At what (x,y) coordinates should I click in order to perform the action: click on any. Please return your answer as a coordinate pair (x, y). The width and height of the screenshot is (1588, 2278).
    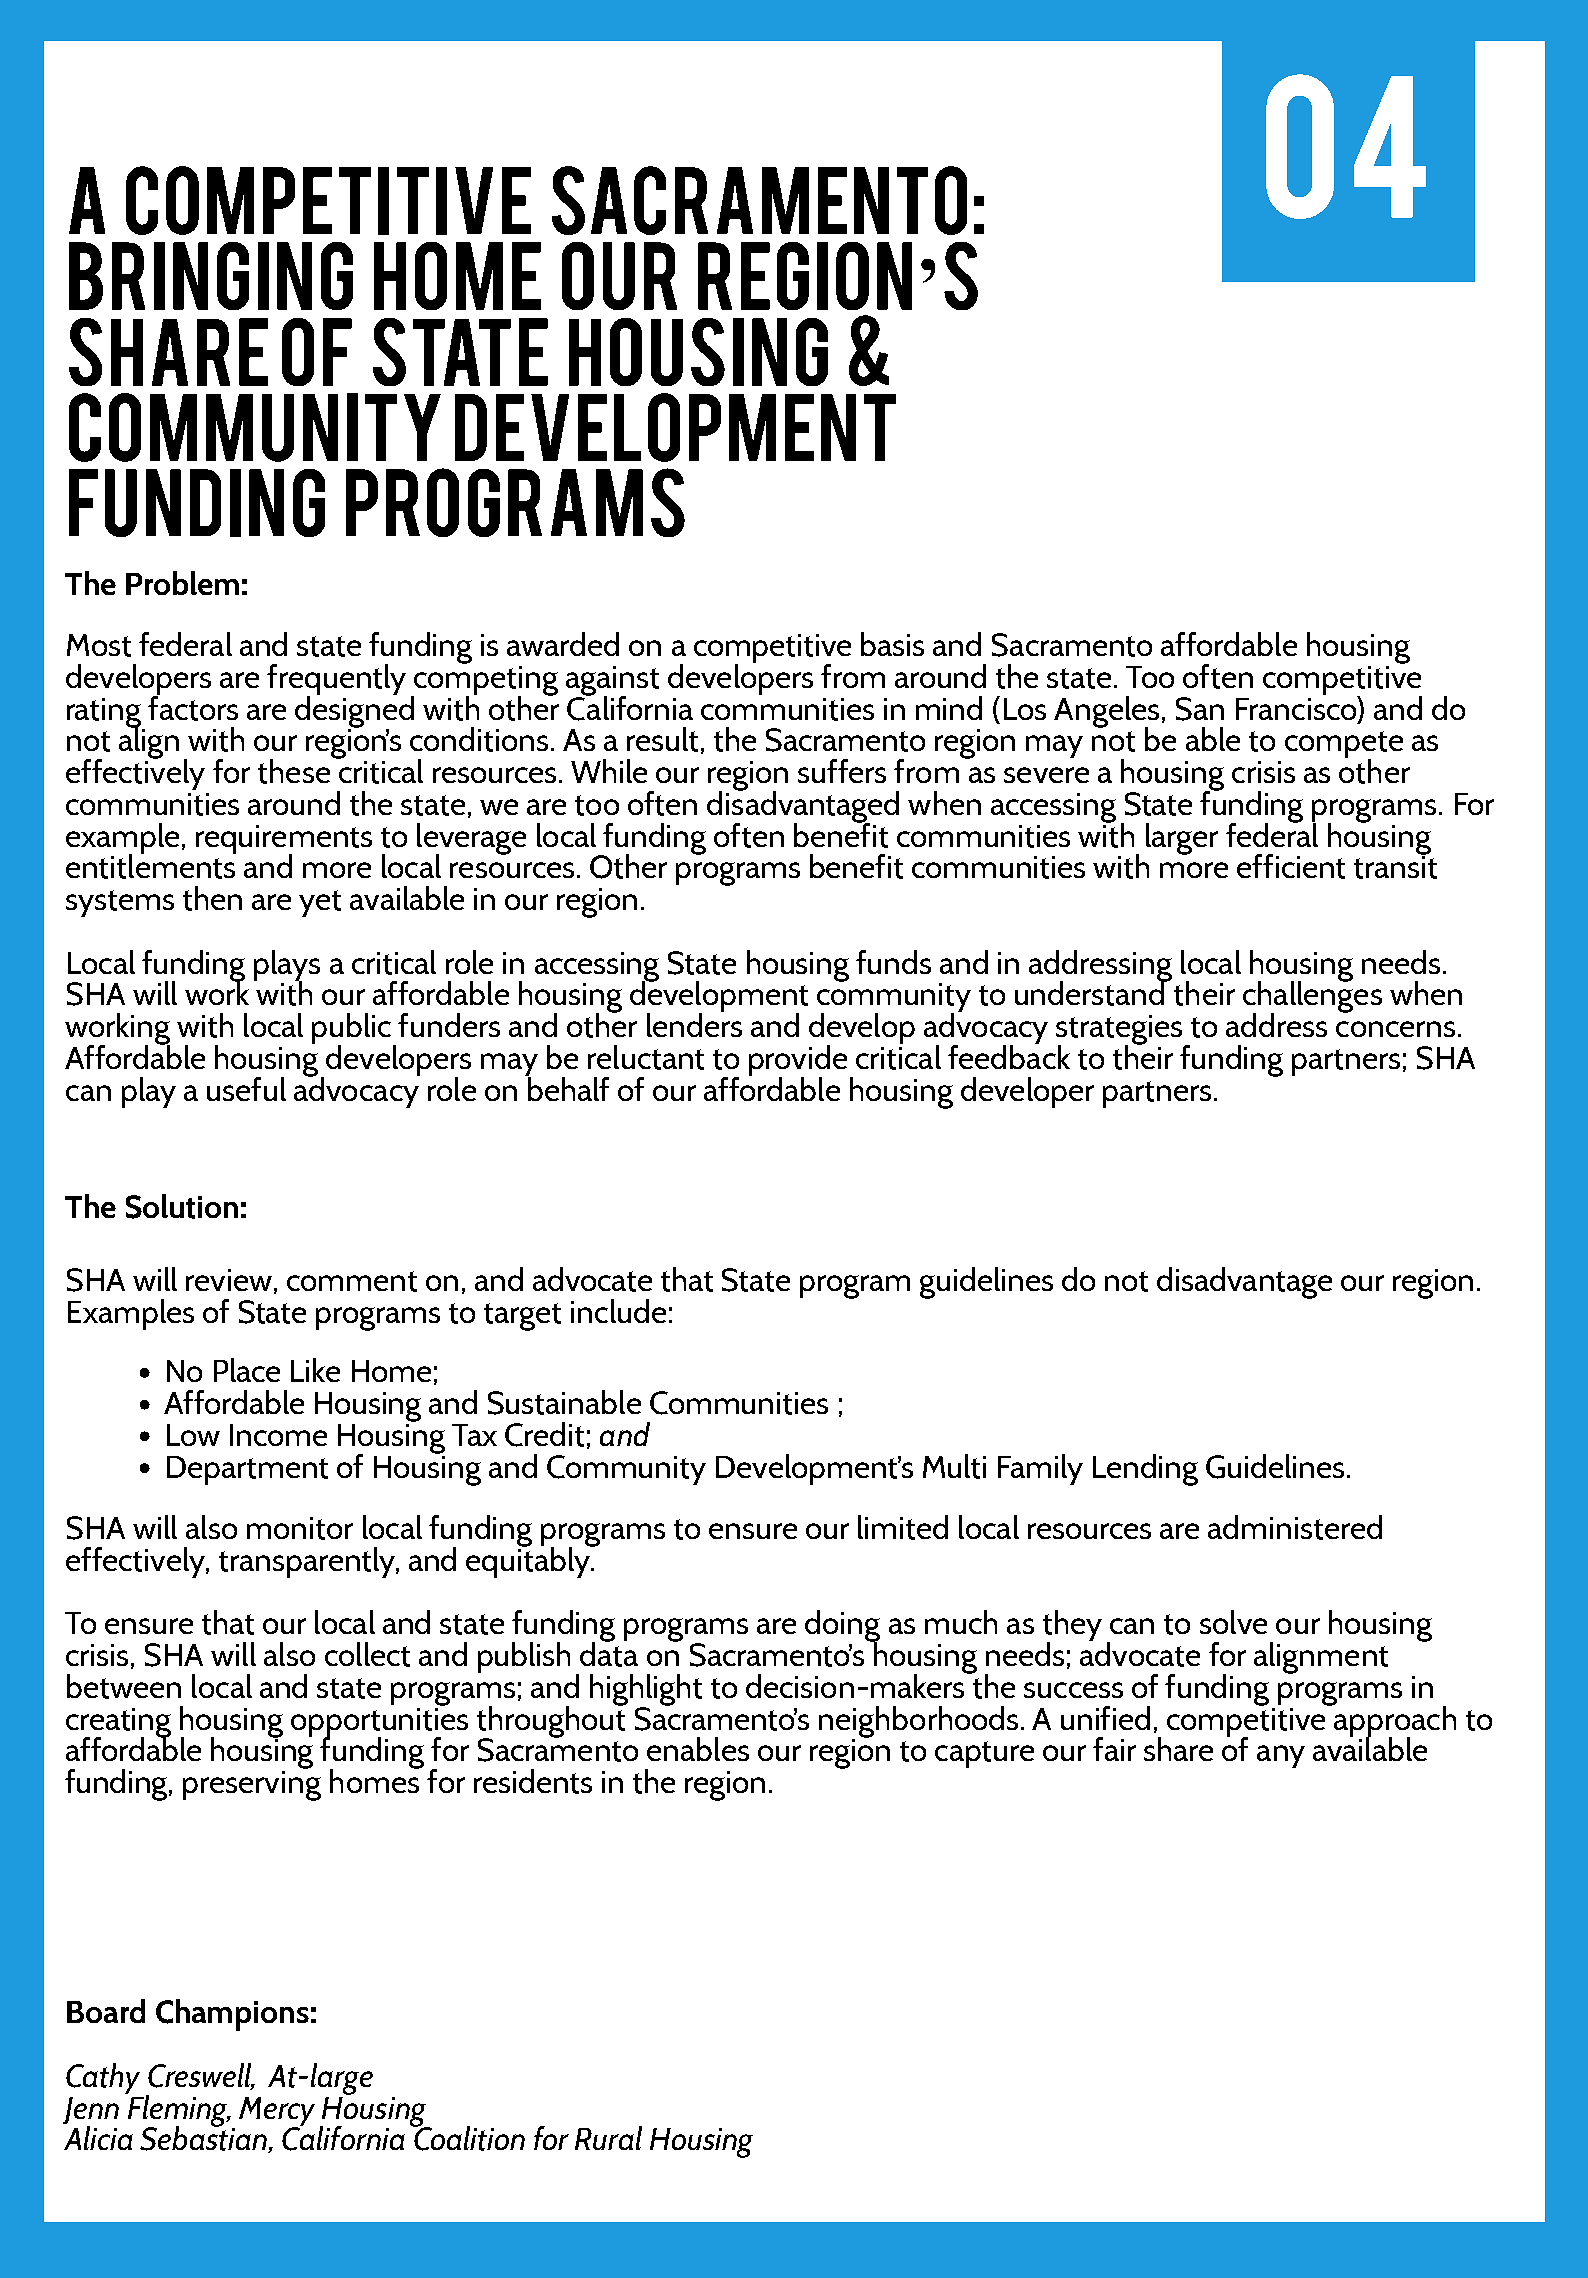
    Looking at the image, I should click on (1281, 1756).
